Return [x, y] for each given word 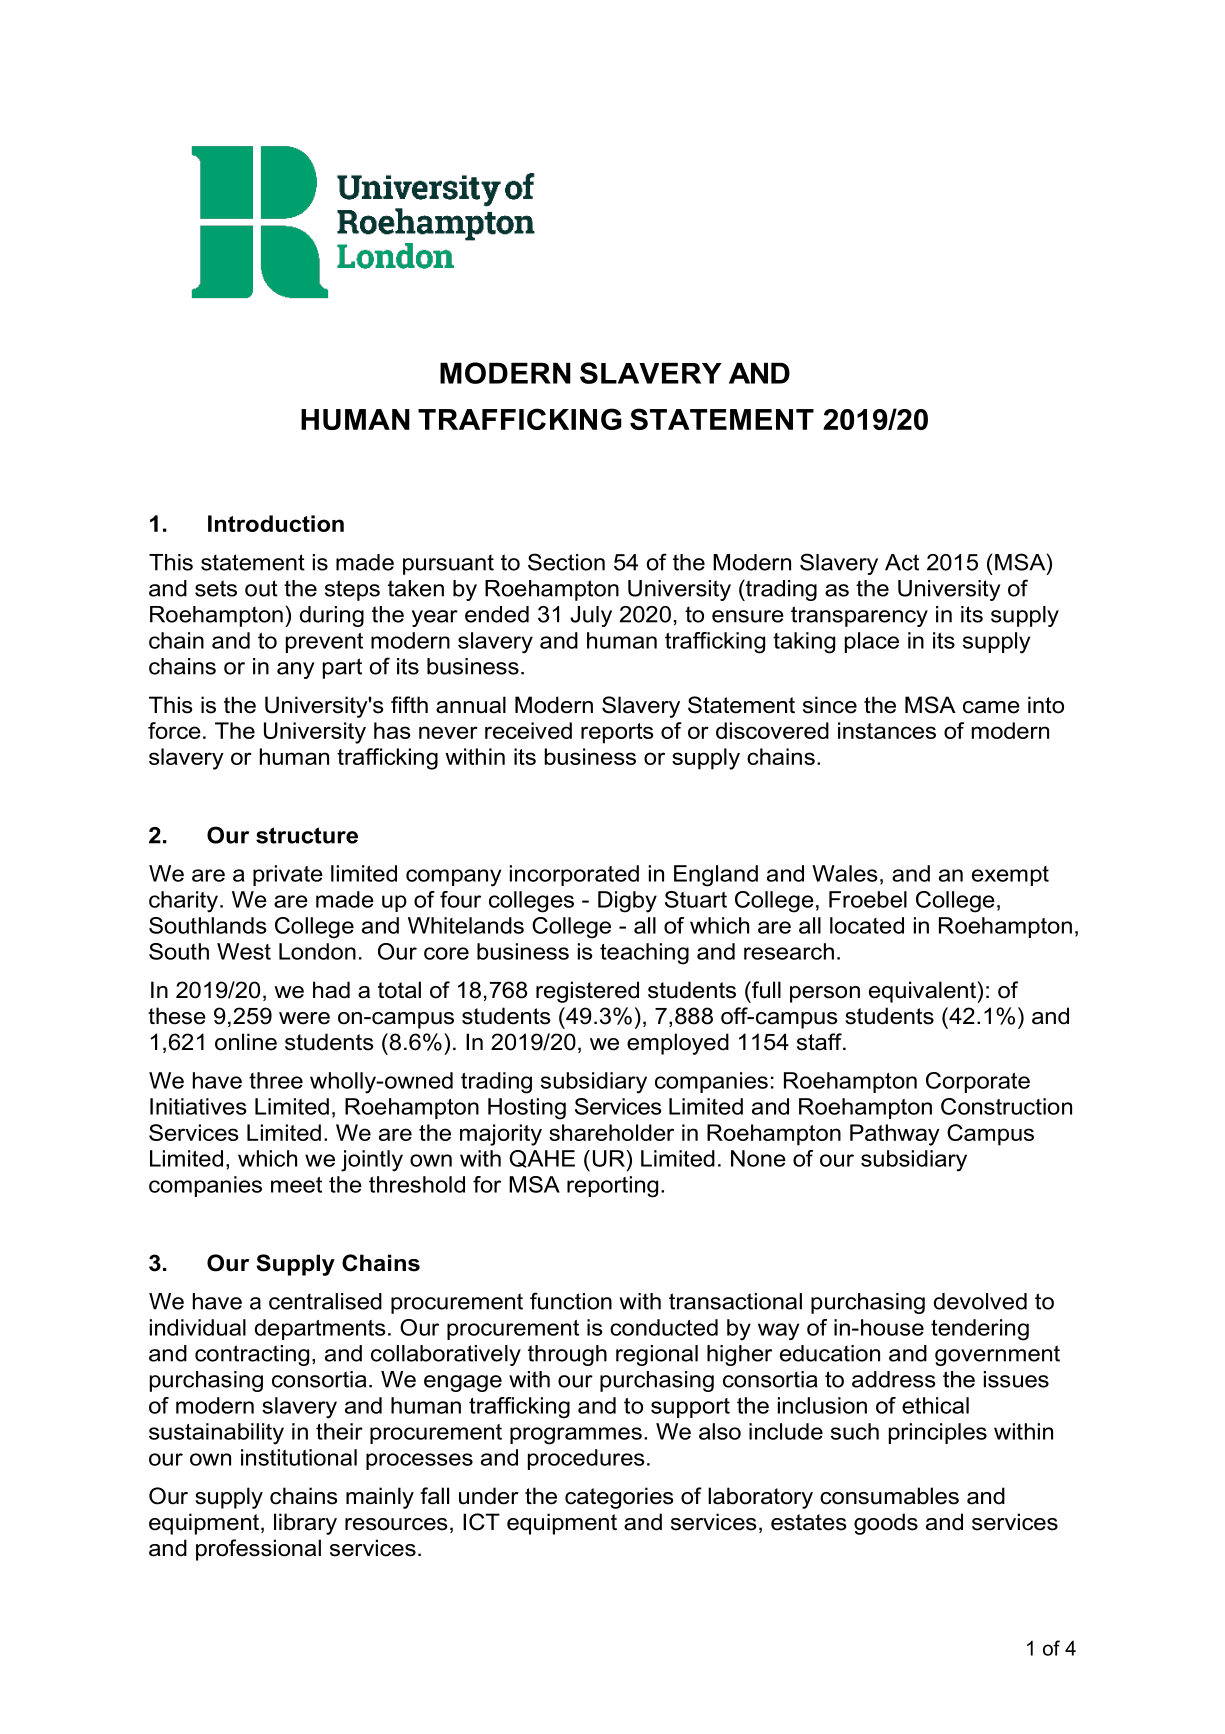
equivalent [923, 992]
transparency [859, 616]
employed [678, 1044]
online [246, 1042]
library [305, 1524]
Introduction [276, 523]
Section [566, 562]
